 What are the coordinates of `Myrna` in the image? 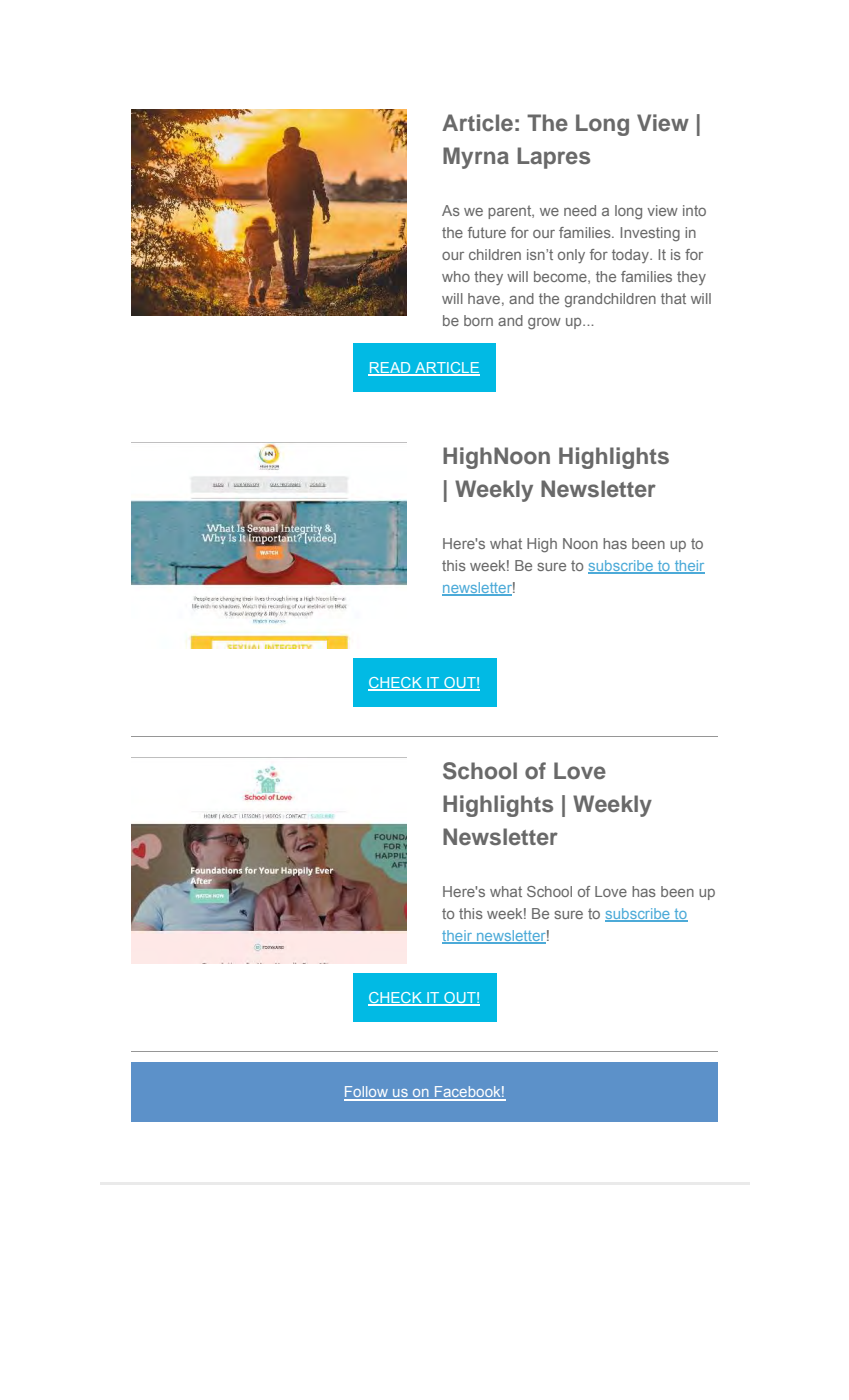 It's located at (476, 158).
